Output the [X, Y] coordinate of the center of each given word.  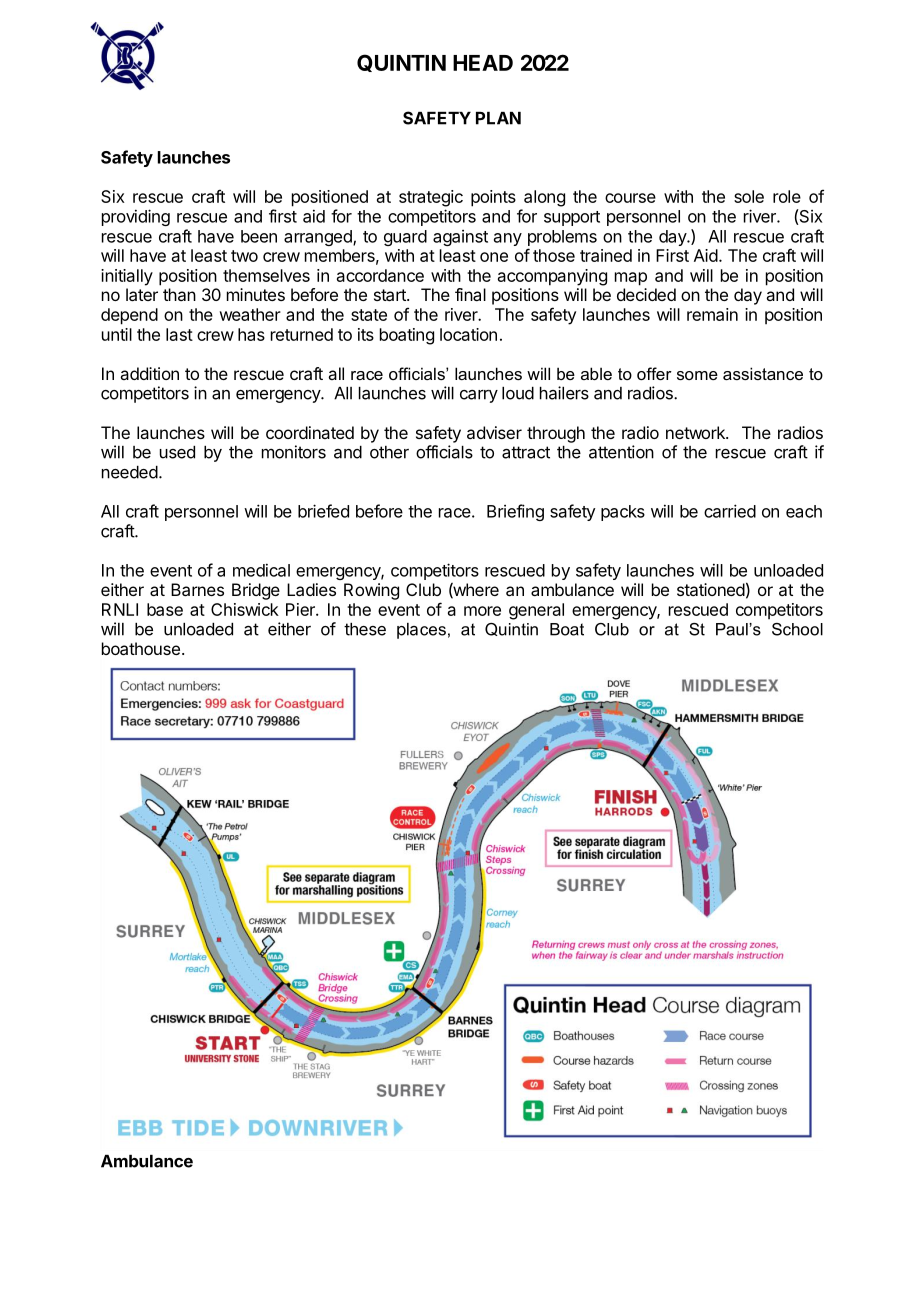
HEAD [483, 63]
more [482, 611]
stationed [711, 589]
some [697, 375]
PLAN [498, 118]
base [165, 609]
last [179, 334]
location [468, 334]
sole [749, 196]
